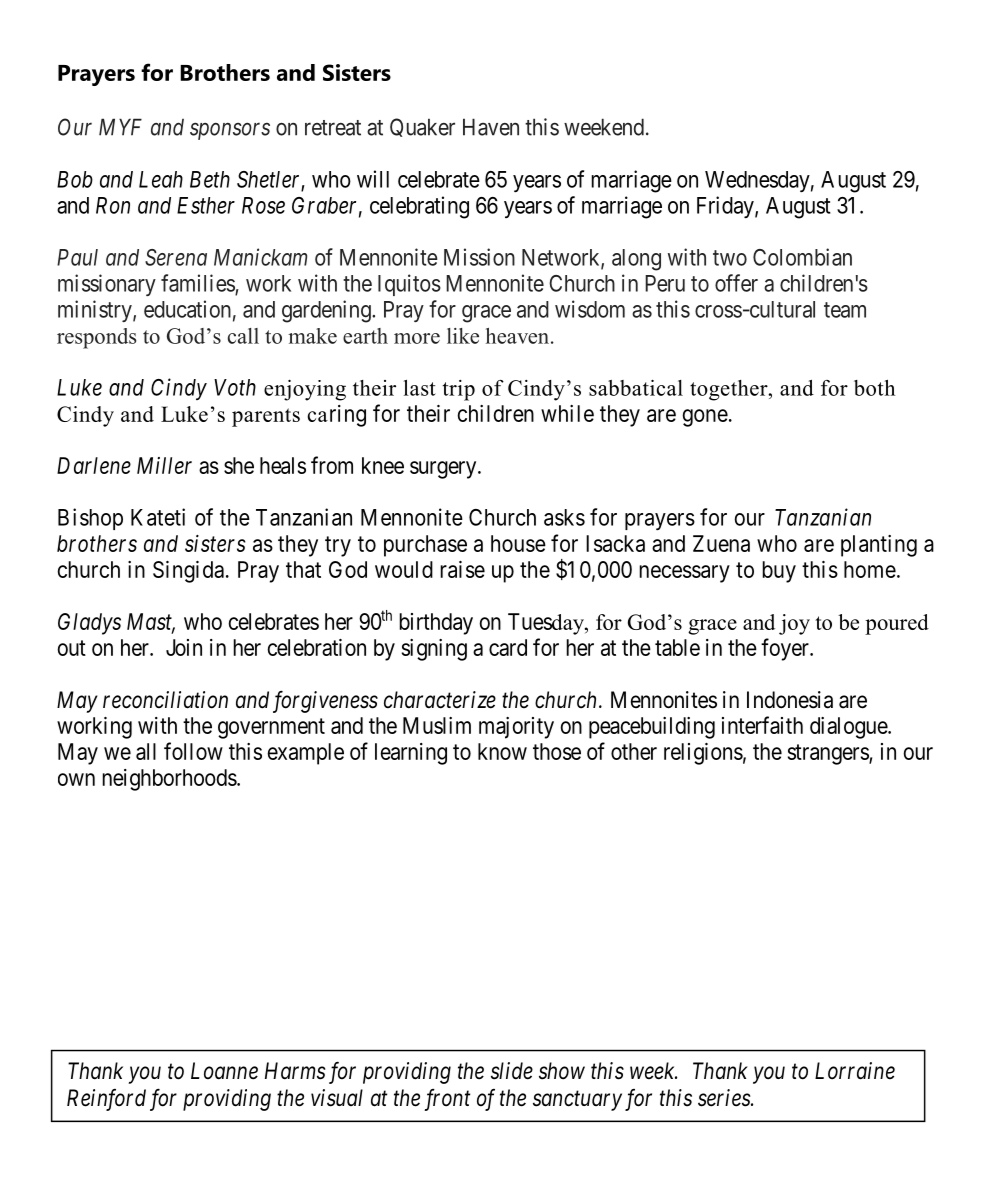  Describe the element at coordinates (802, 257) in the document. I see `Colombian` at that location.
